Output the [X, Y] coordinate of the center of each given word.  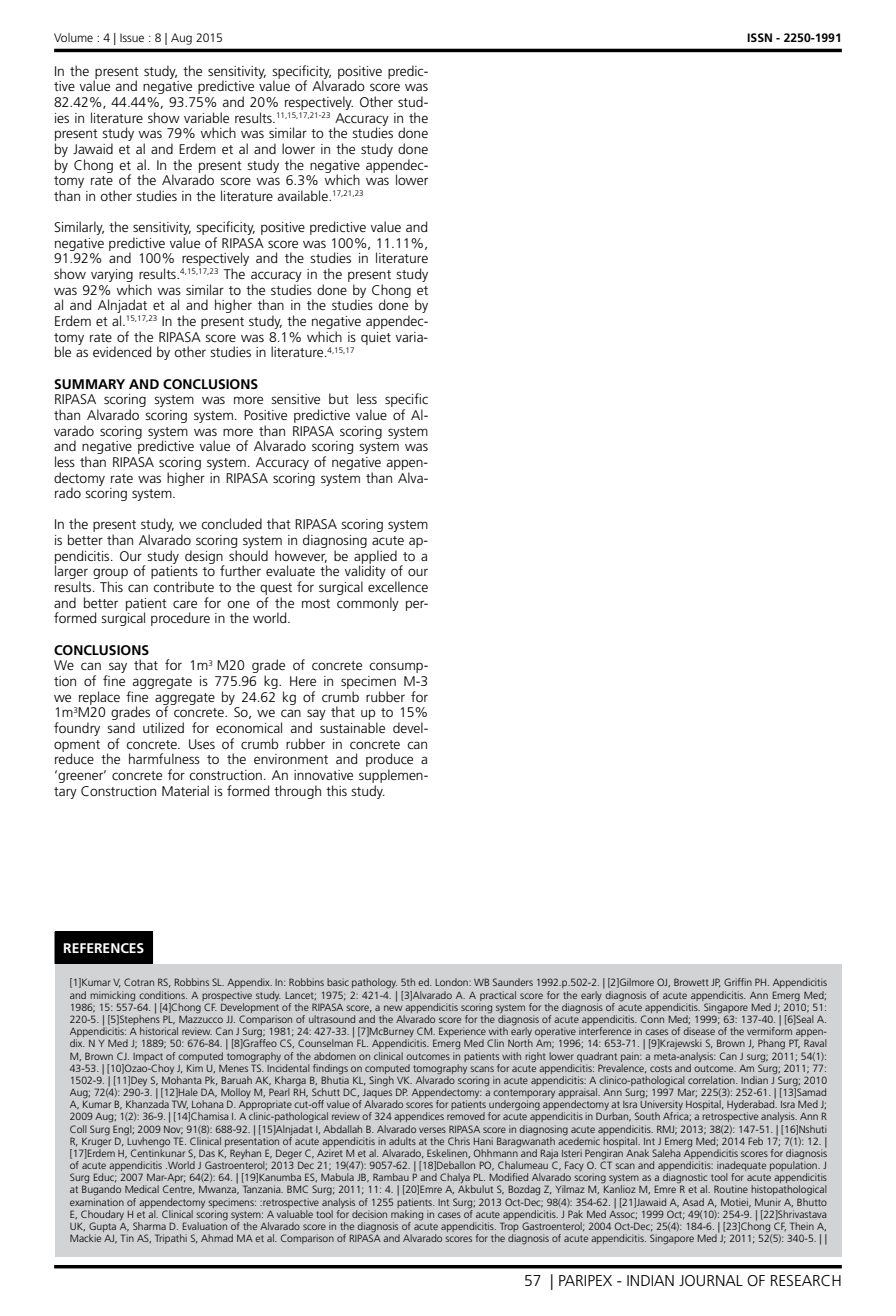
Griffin [738, 982]
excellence [398, 586]
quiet [376, 338]
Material [185, 790]
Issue [132, 37]
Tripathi [171, 1239]
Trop [509, 1228]
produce [389, 761]
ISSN [759, 37]
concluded [231, 523]
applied [375, 558]
